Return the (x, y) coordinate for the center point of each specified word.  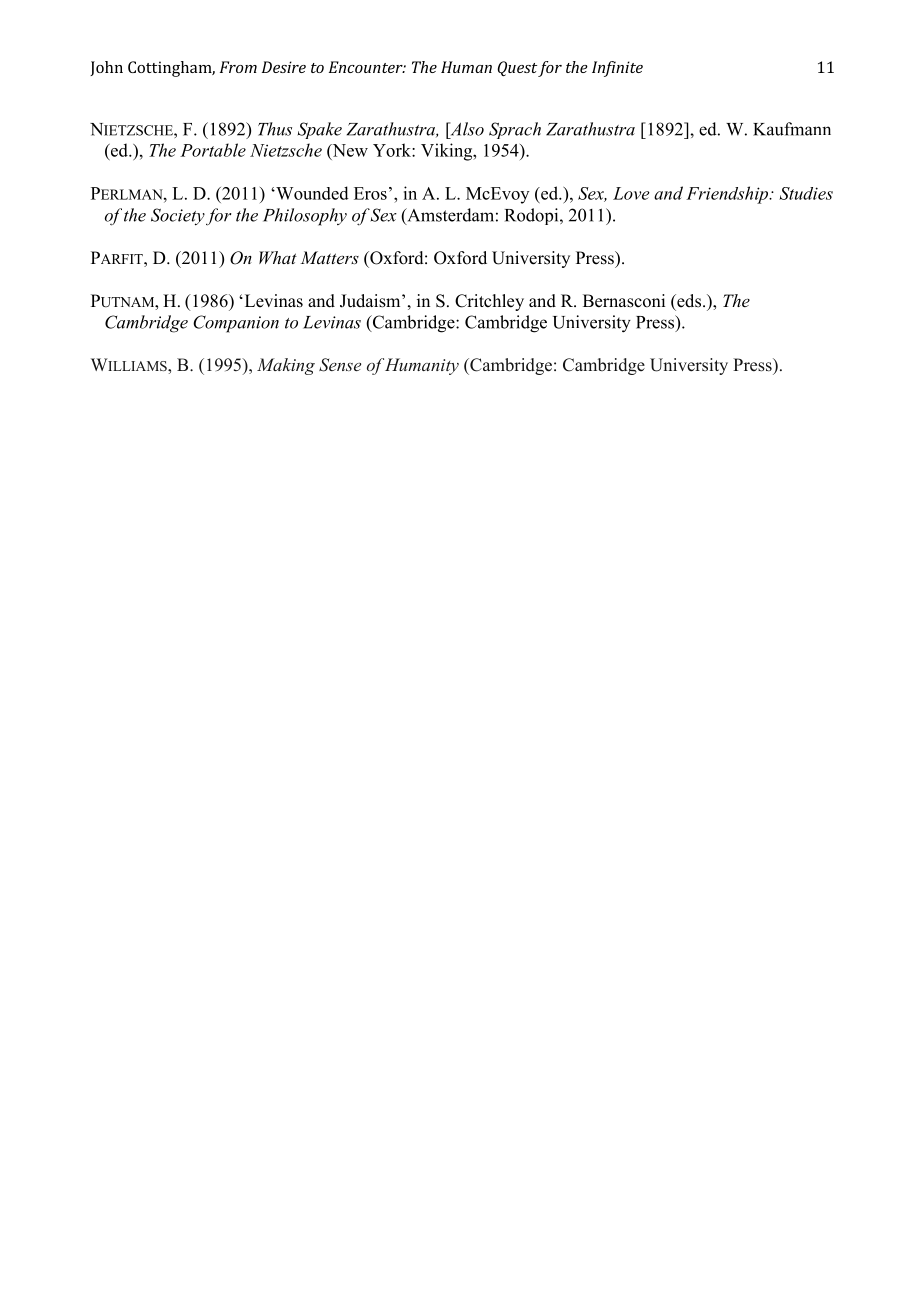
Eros (370, 193)
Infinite (617, 69)
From (238, 67)
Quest (517, 68)
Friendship (728, 195)
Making (286, 366)
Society (178, 217)
